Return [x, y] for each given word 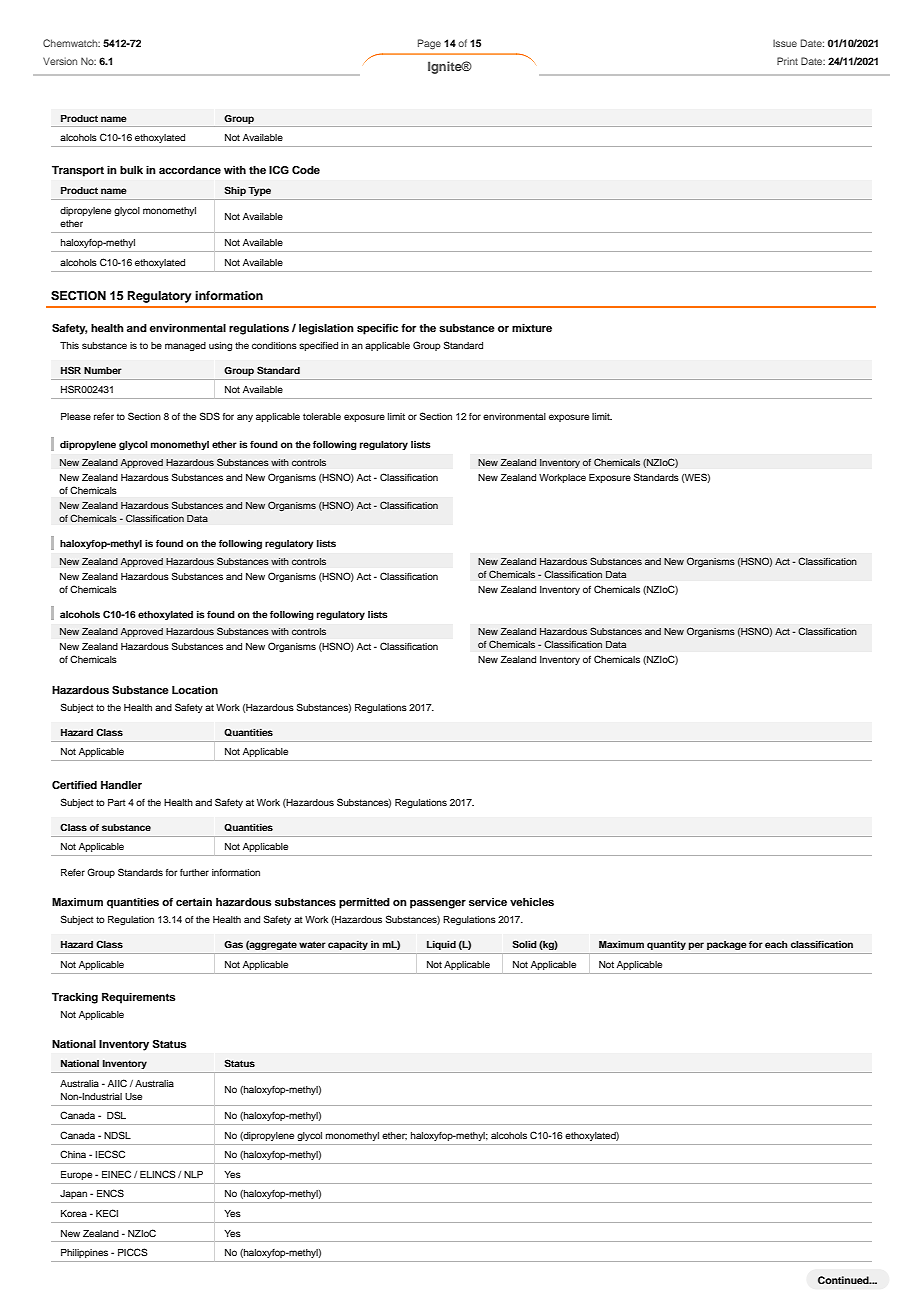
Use [133, 1096]
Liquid [441, 945]
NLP [193, 1174]
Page [429, 44]
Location [195, 690]
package [727, 945]
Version [60, 61]
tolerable [322, 416]
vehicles [532, 902]
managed [185, 346]
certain [194, 902]
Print [787, 61]
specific [377, 329]
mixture [532, 328]
